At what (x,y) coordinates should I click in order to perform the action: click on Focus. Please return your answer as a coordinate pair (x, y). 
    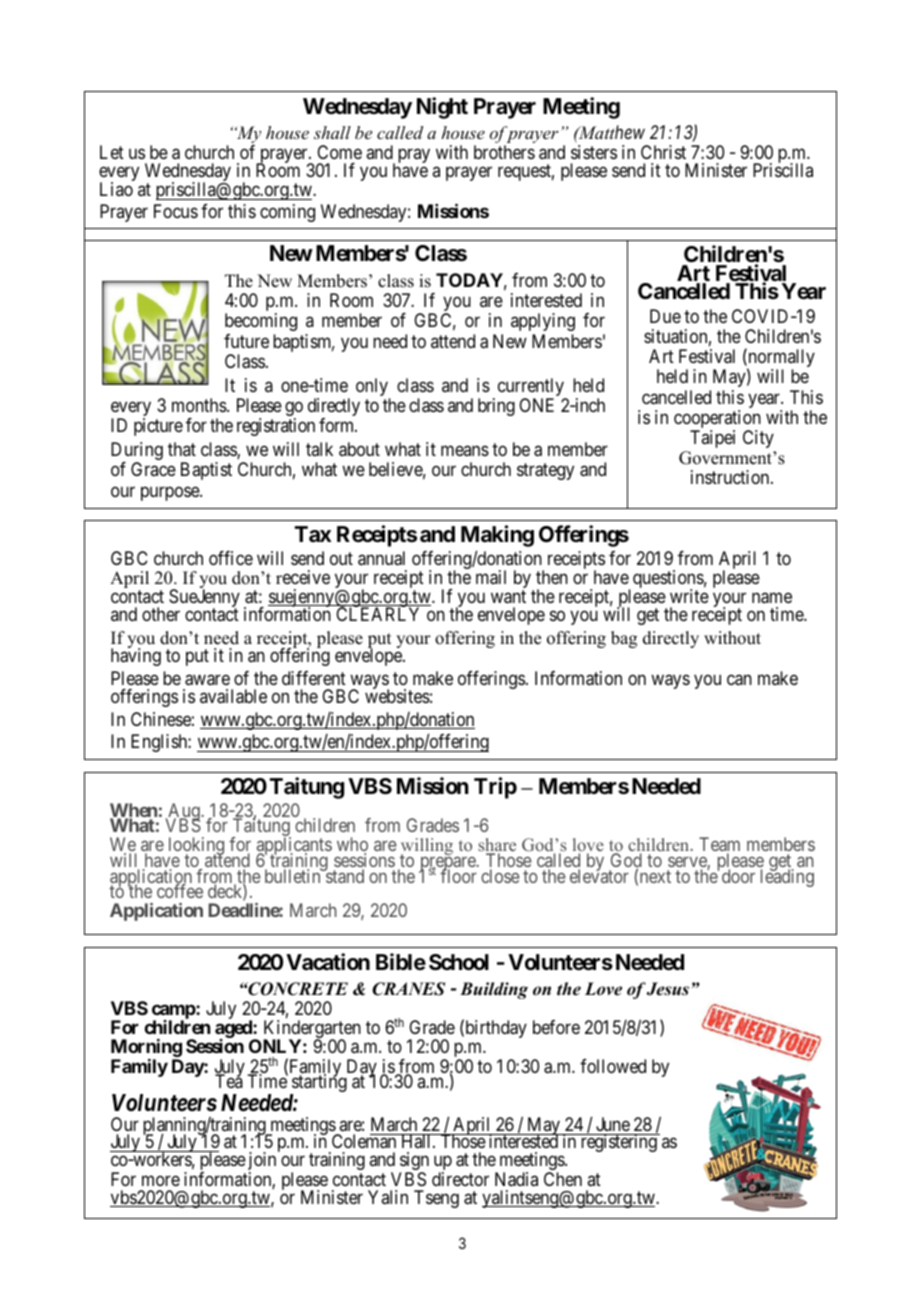
    Looking at the image, I should click on (176, 211).
